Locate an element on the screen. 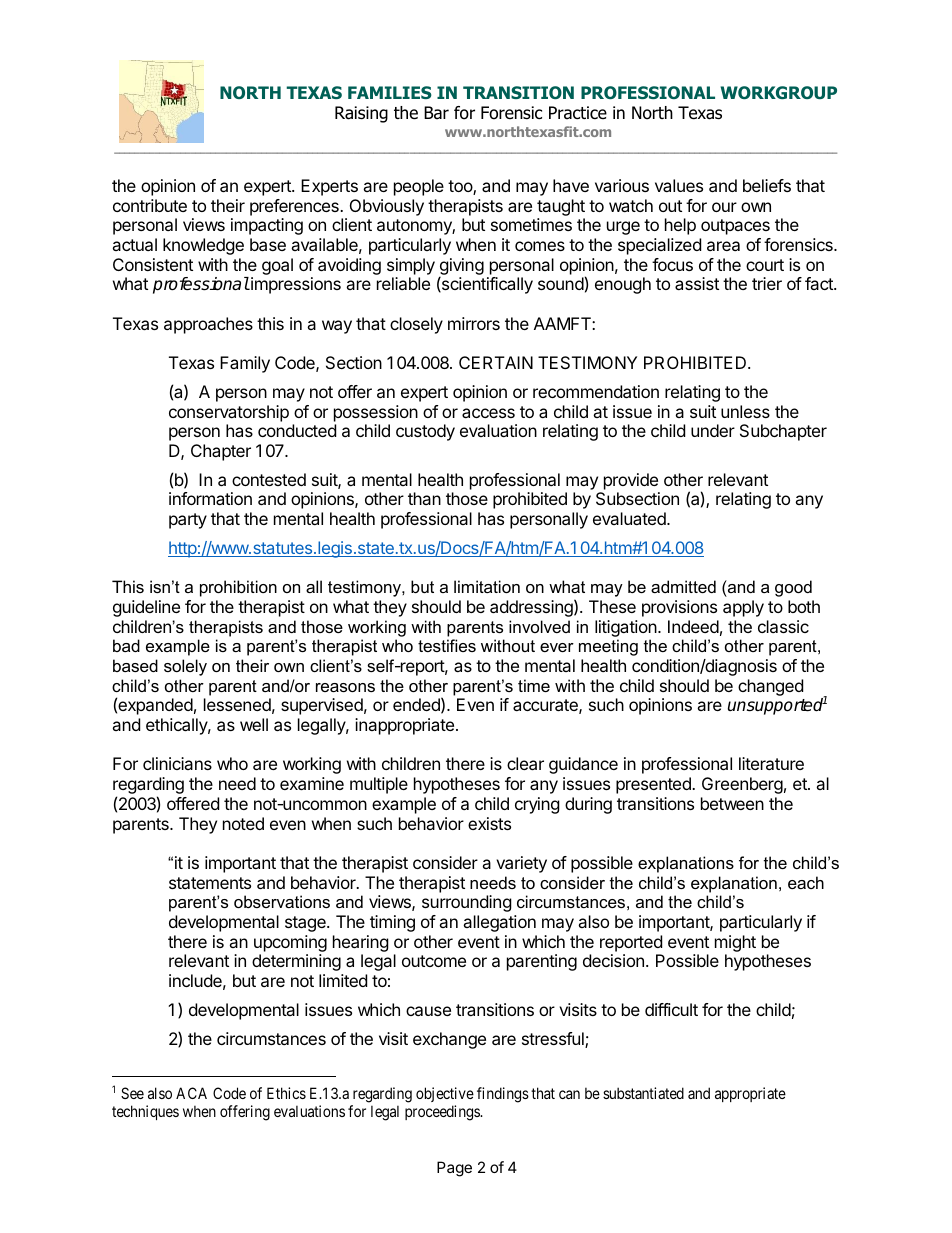 Image resolution: width=952 pixels, height=1233 pixels. under is located at coordinates (713, 430).
